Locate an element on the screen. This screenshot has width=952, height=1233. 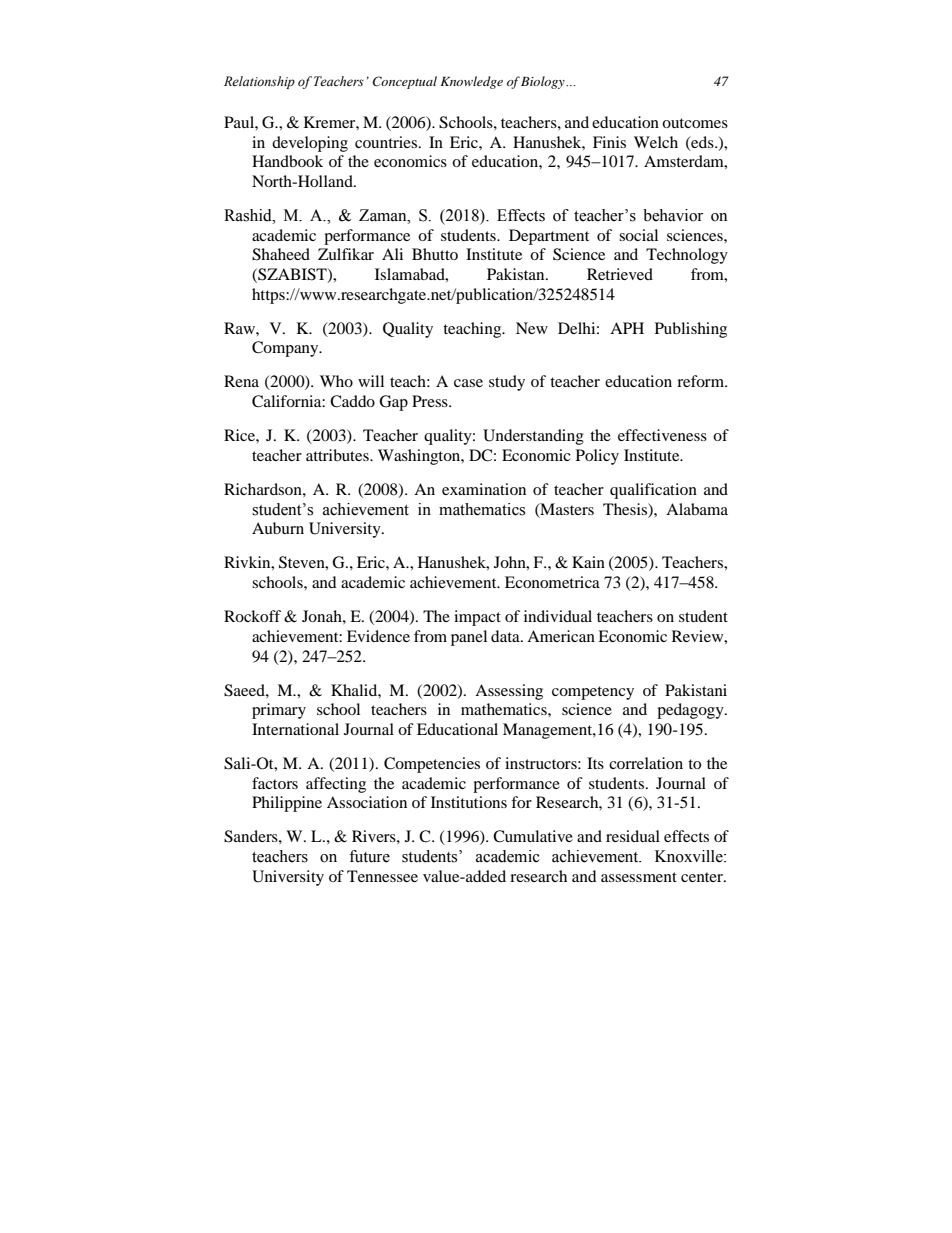
Philippine is located at coordinates (287, 804).
